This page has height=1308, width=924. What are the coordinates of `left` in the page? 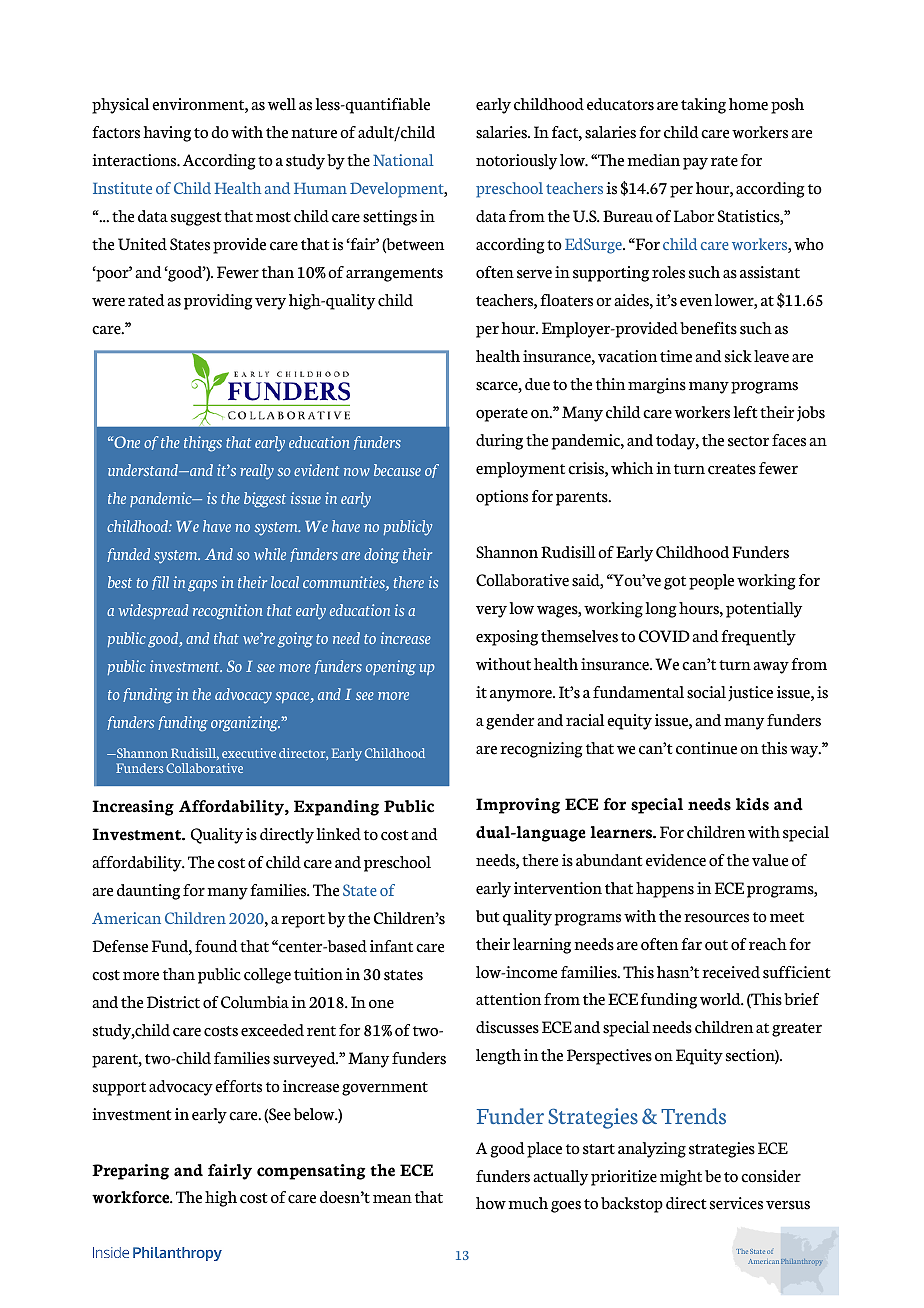 It's located at (745, 412).
